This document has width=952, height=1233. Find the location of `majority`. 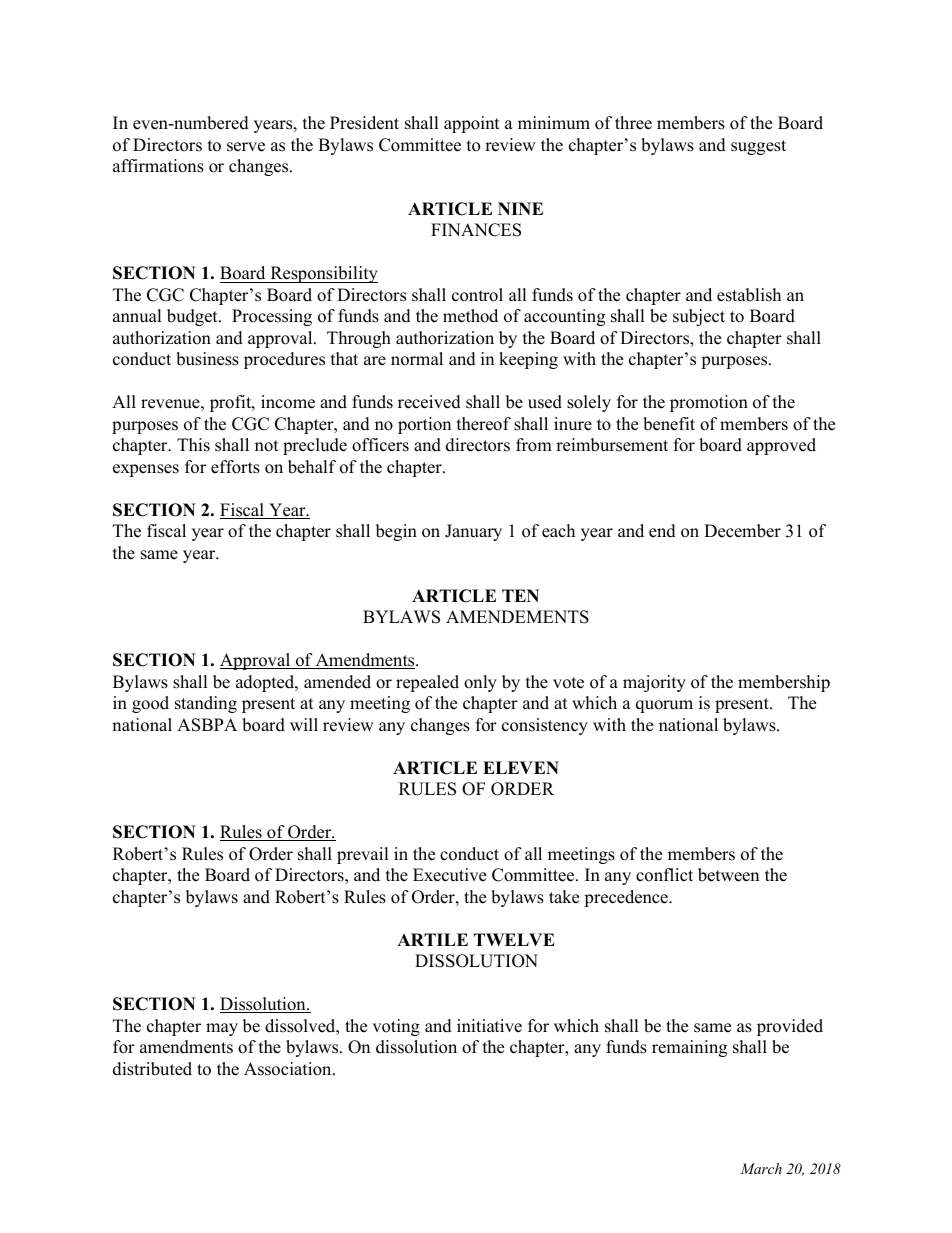

majority is located at coordinates (654, 683).
